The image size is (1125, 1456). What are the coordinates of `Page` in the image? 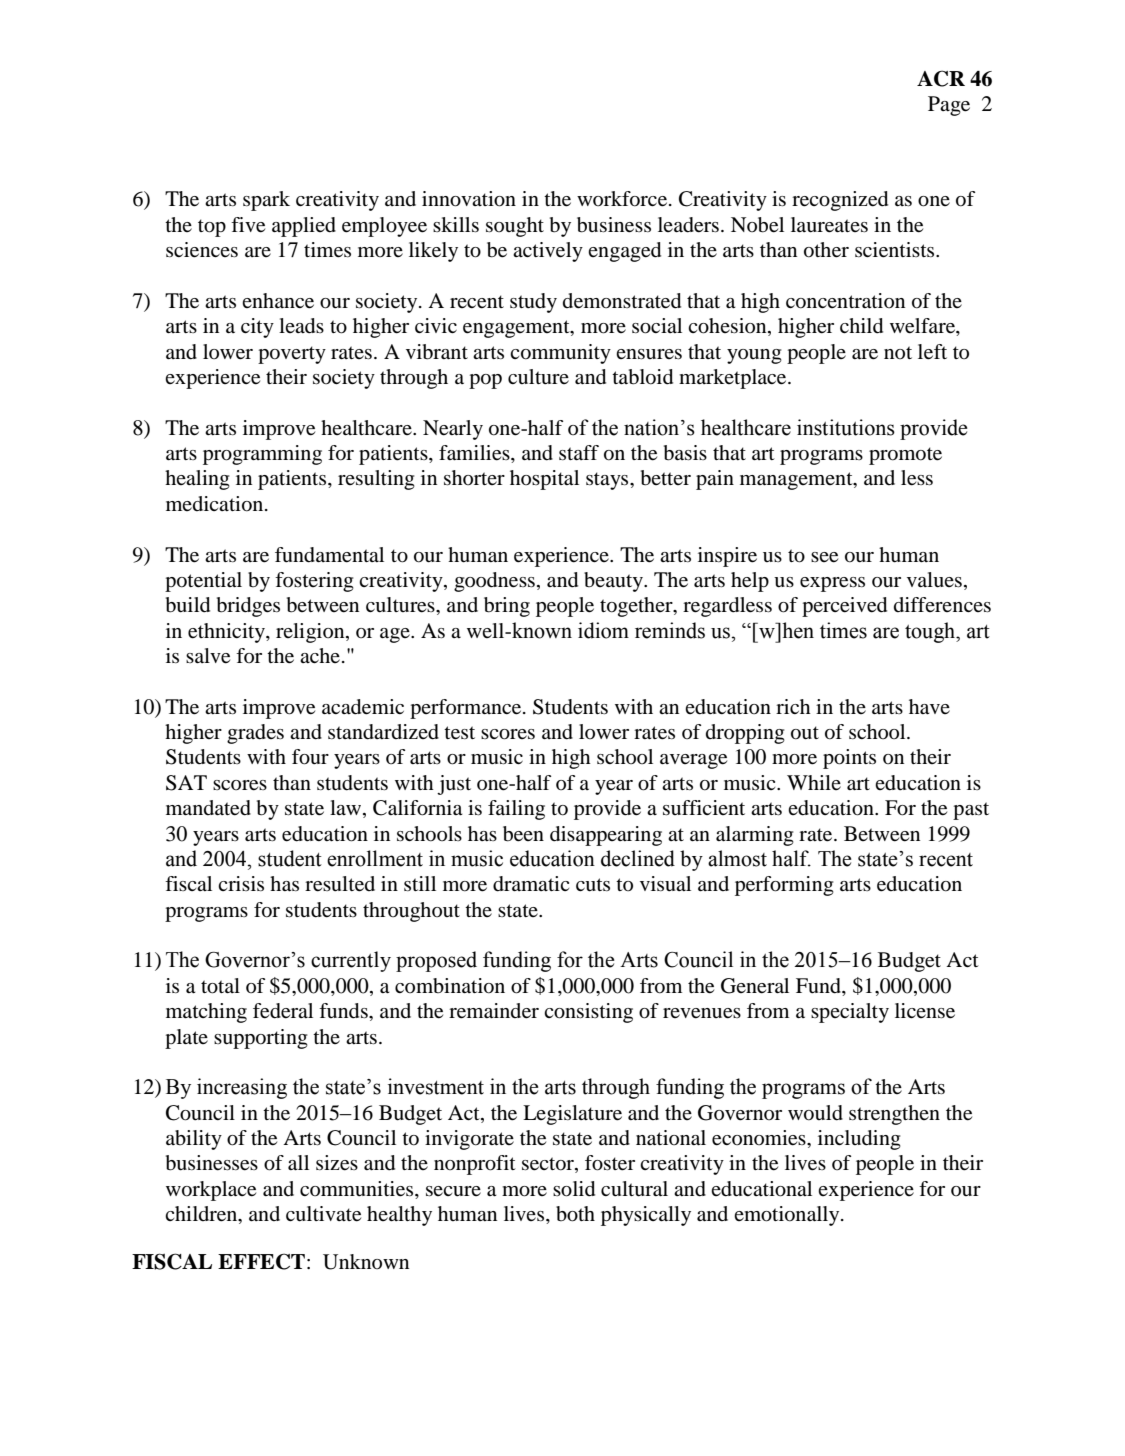 It's located at (949, 106).
